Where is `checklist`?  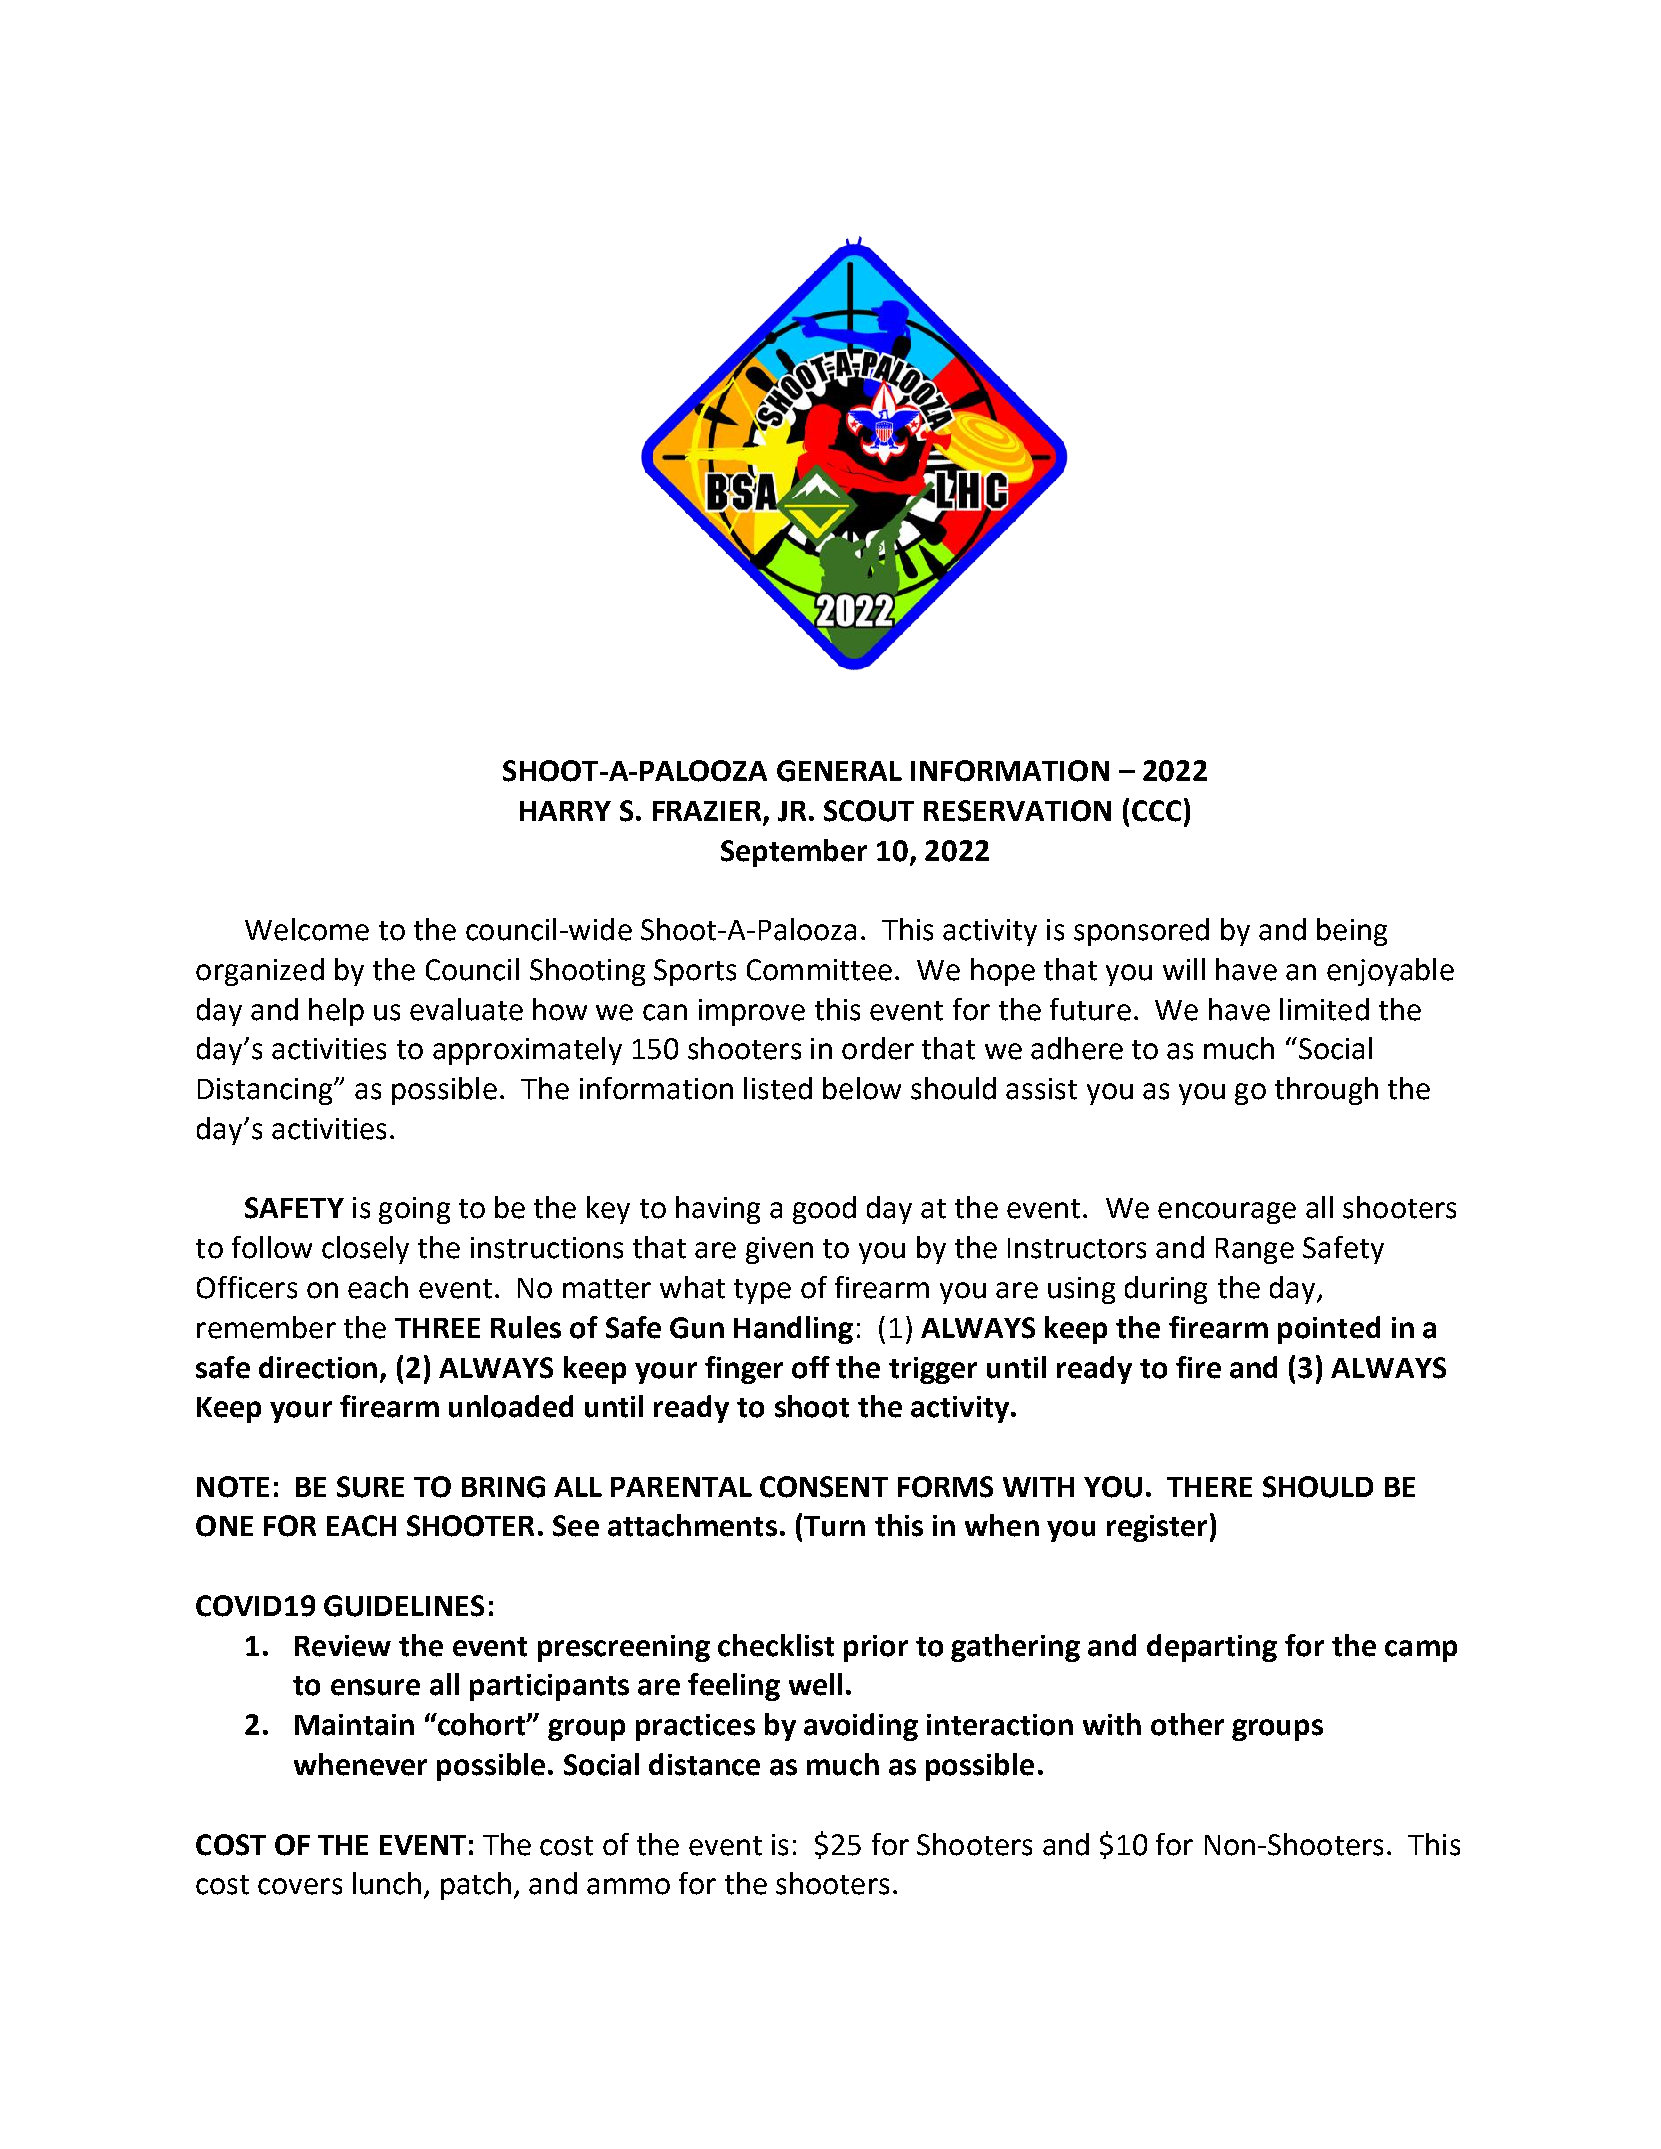 checklist is located at coordinates (776, 1645).
